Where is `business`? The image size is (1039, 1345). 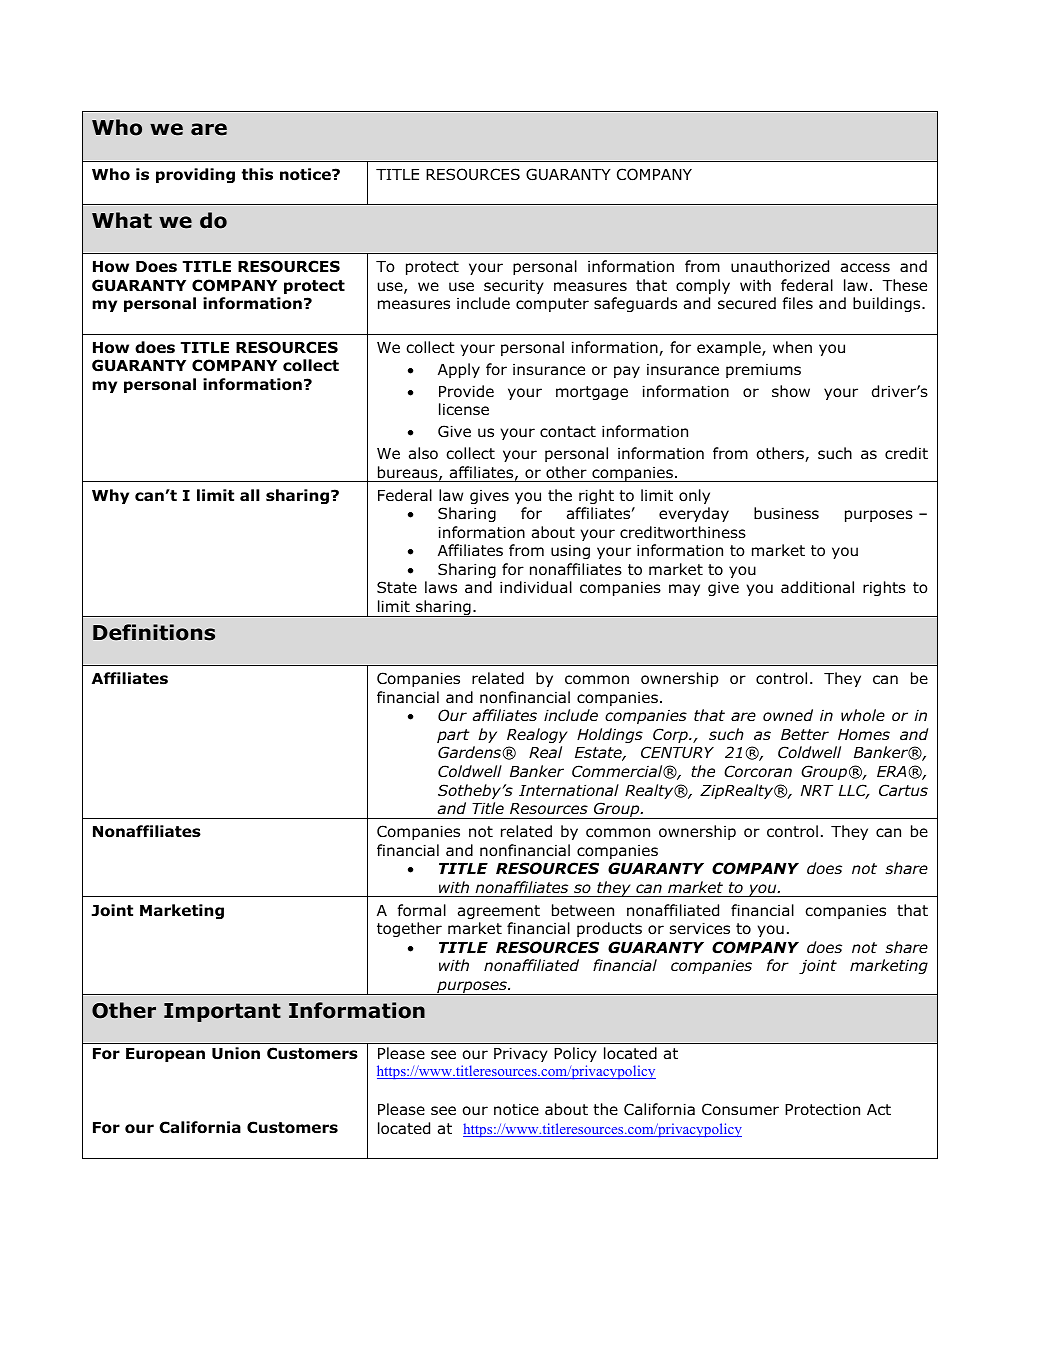
business is located at coordinates (786, 513).
